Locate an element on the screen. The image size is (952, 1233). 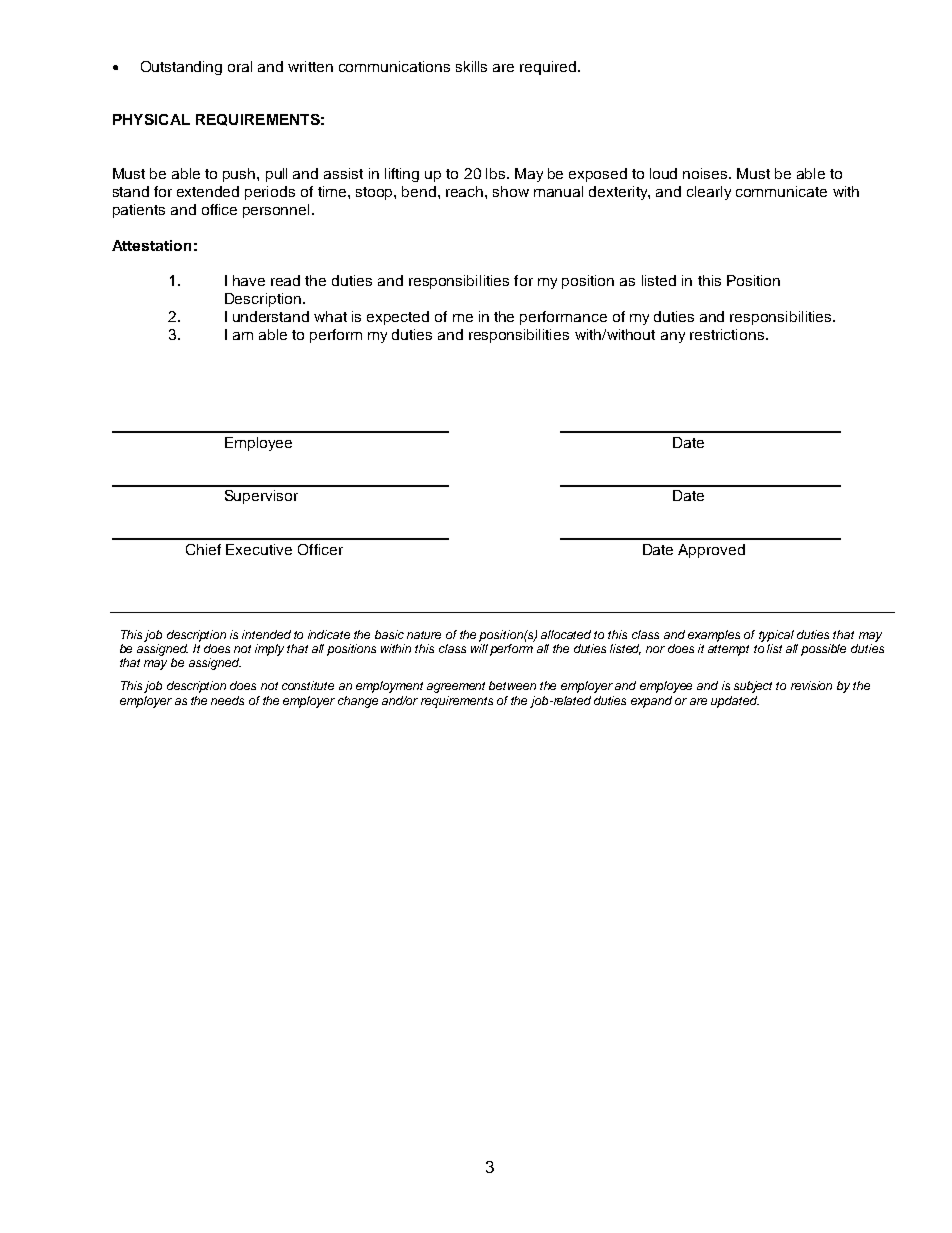
skills is located at coordinates (471, 66).
